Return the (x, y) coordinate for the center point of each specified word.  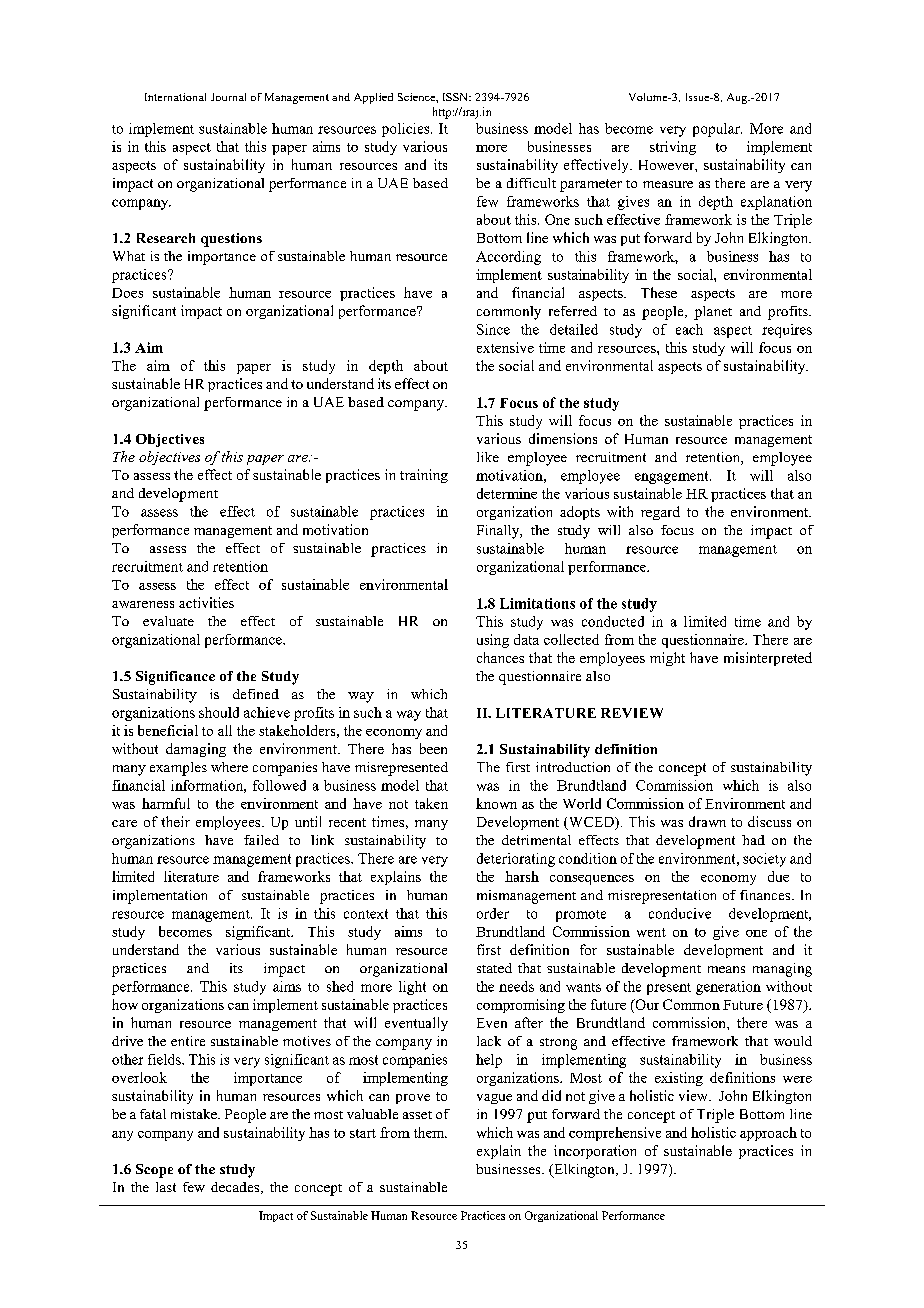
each (689, 329)
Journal (228, 97)
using (493, 641)
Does (127, 293)
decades (236, 1188)
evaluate (168, 621)
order (493, 913)
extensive (505, 347)
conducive (680, 913)
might (667, 659)
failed (261, 840)
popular (717, 130)
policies (407, 130)
